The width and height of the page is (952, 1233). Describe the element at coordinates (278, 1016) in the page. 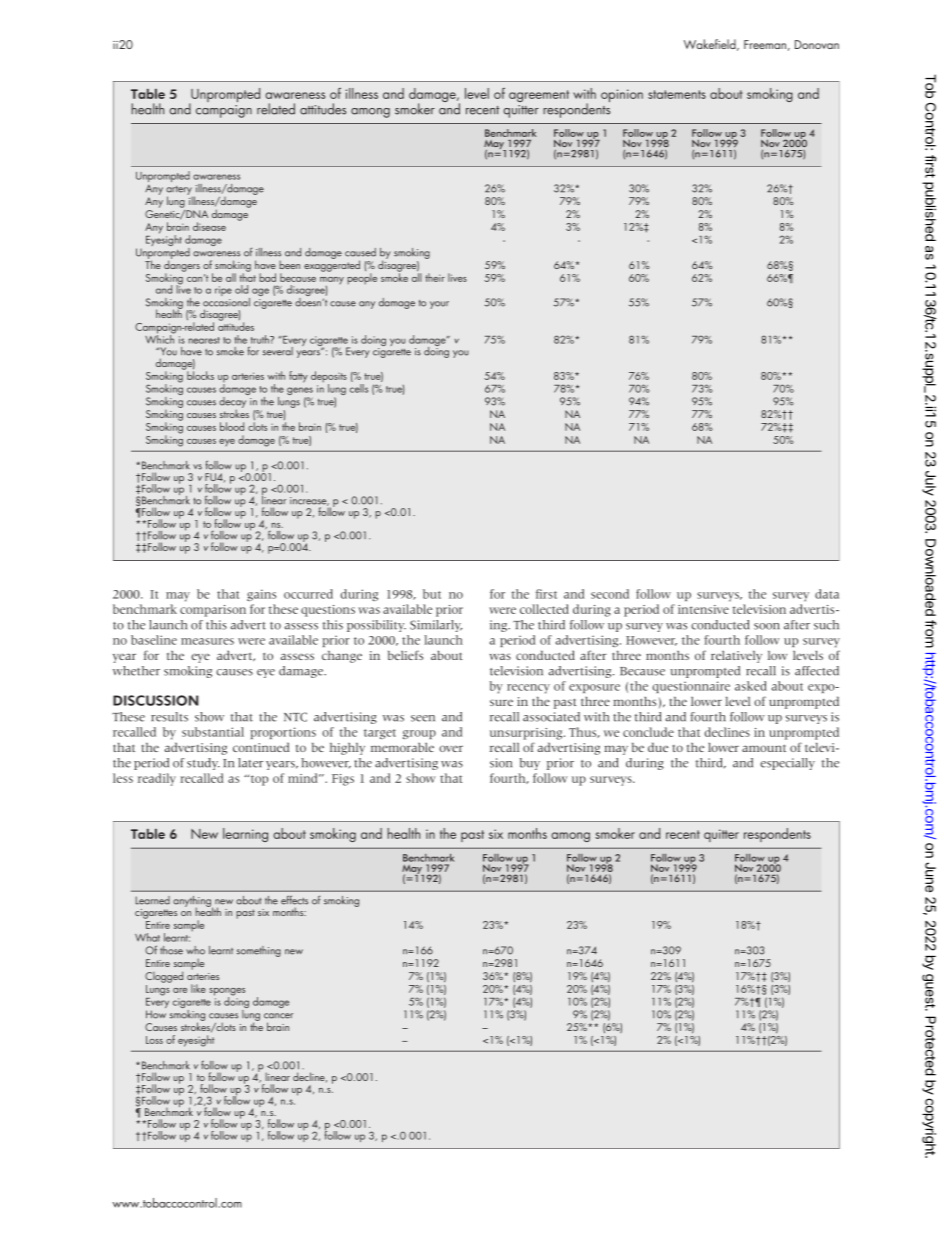

I see `cancer` at that location.
